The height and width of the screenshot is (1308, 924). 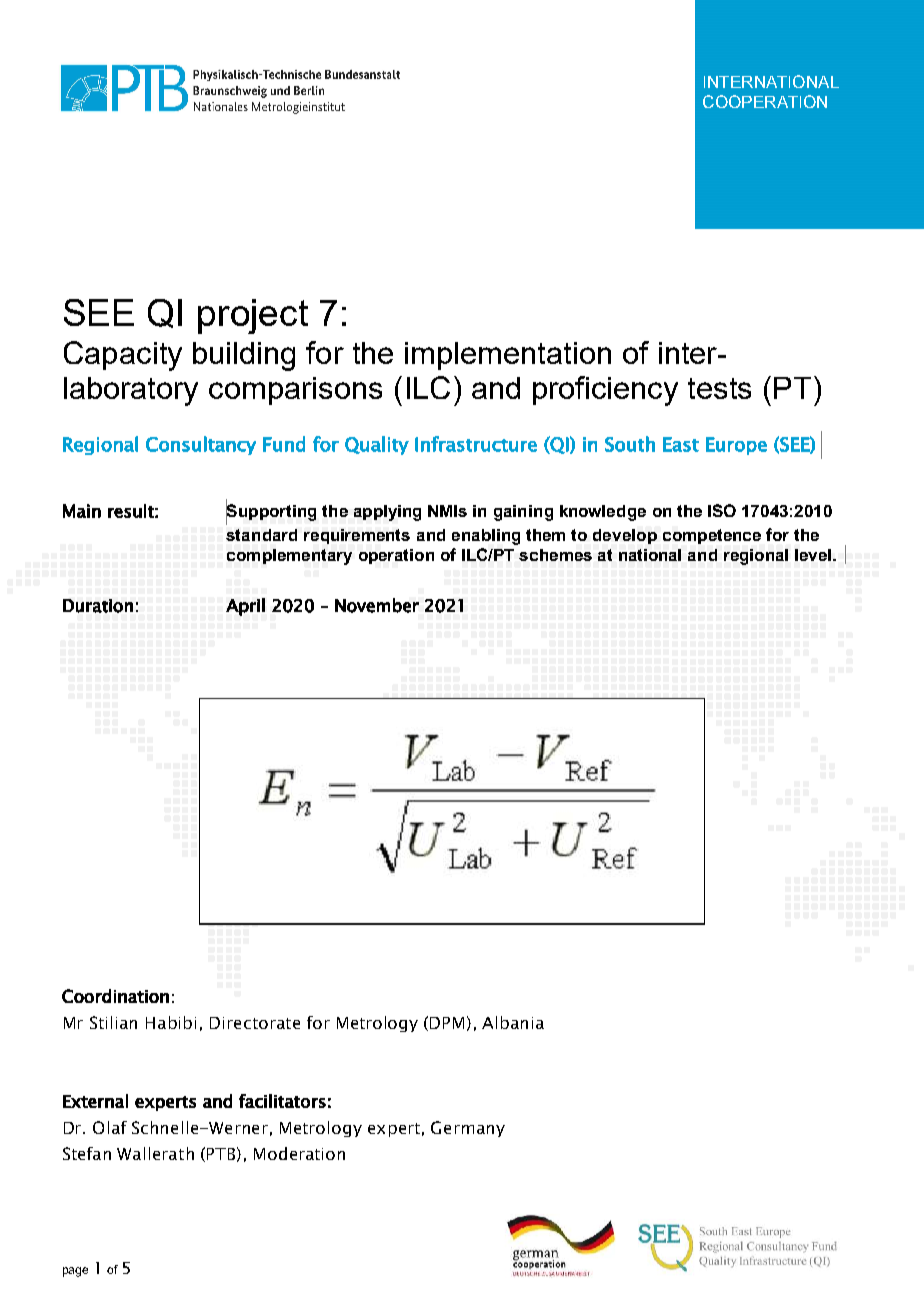 I want to click on Duration, so click(x=98, y=606).
